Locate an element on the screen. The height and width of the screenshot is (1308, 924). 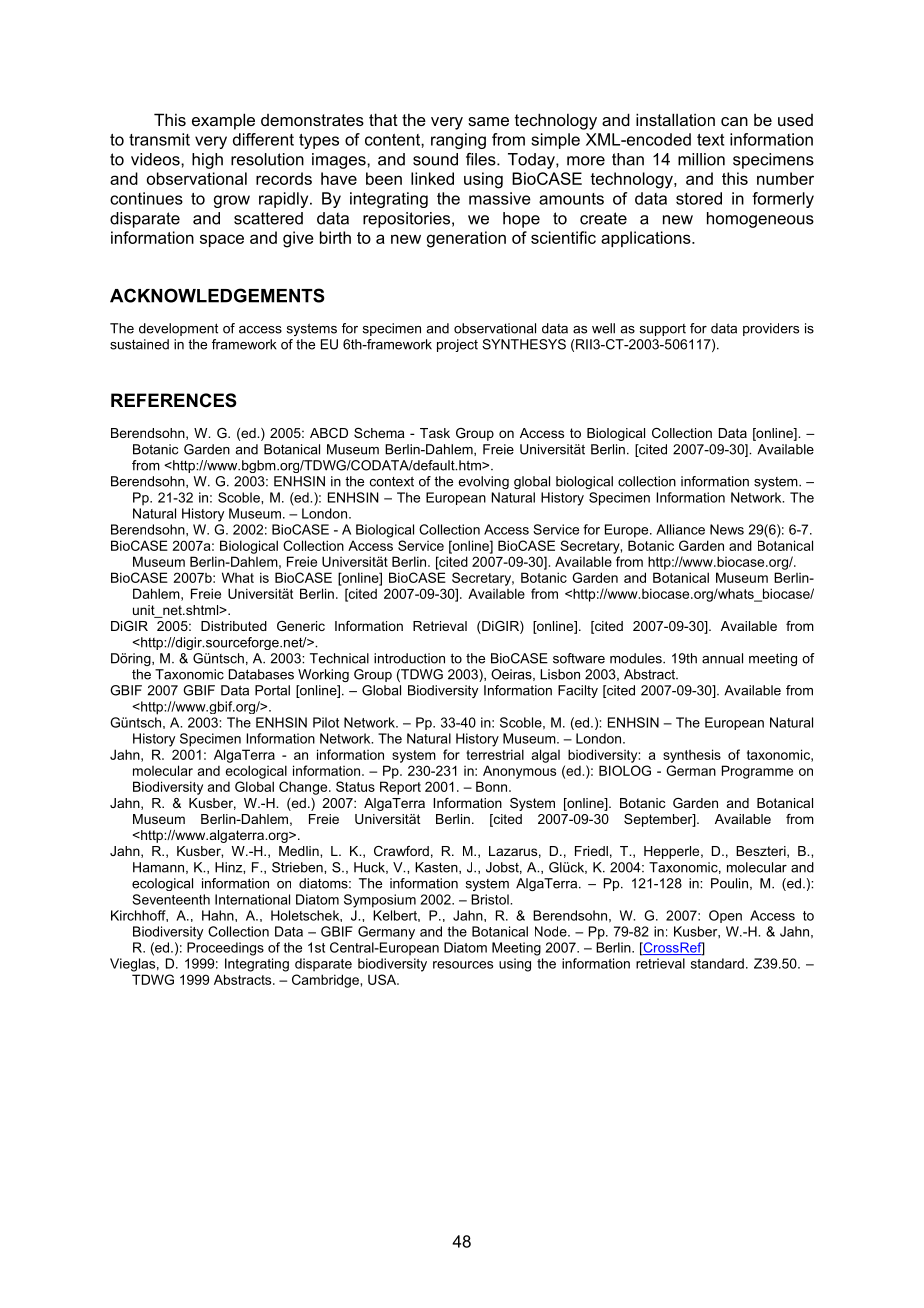
Proceedings is located at coordinates (225, 949).
